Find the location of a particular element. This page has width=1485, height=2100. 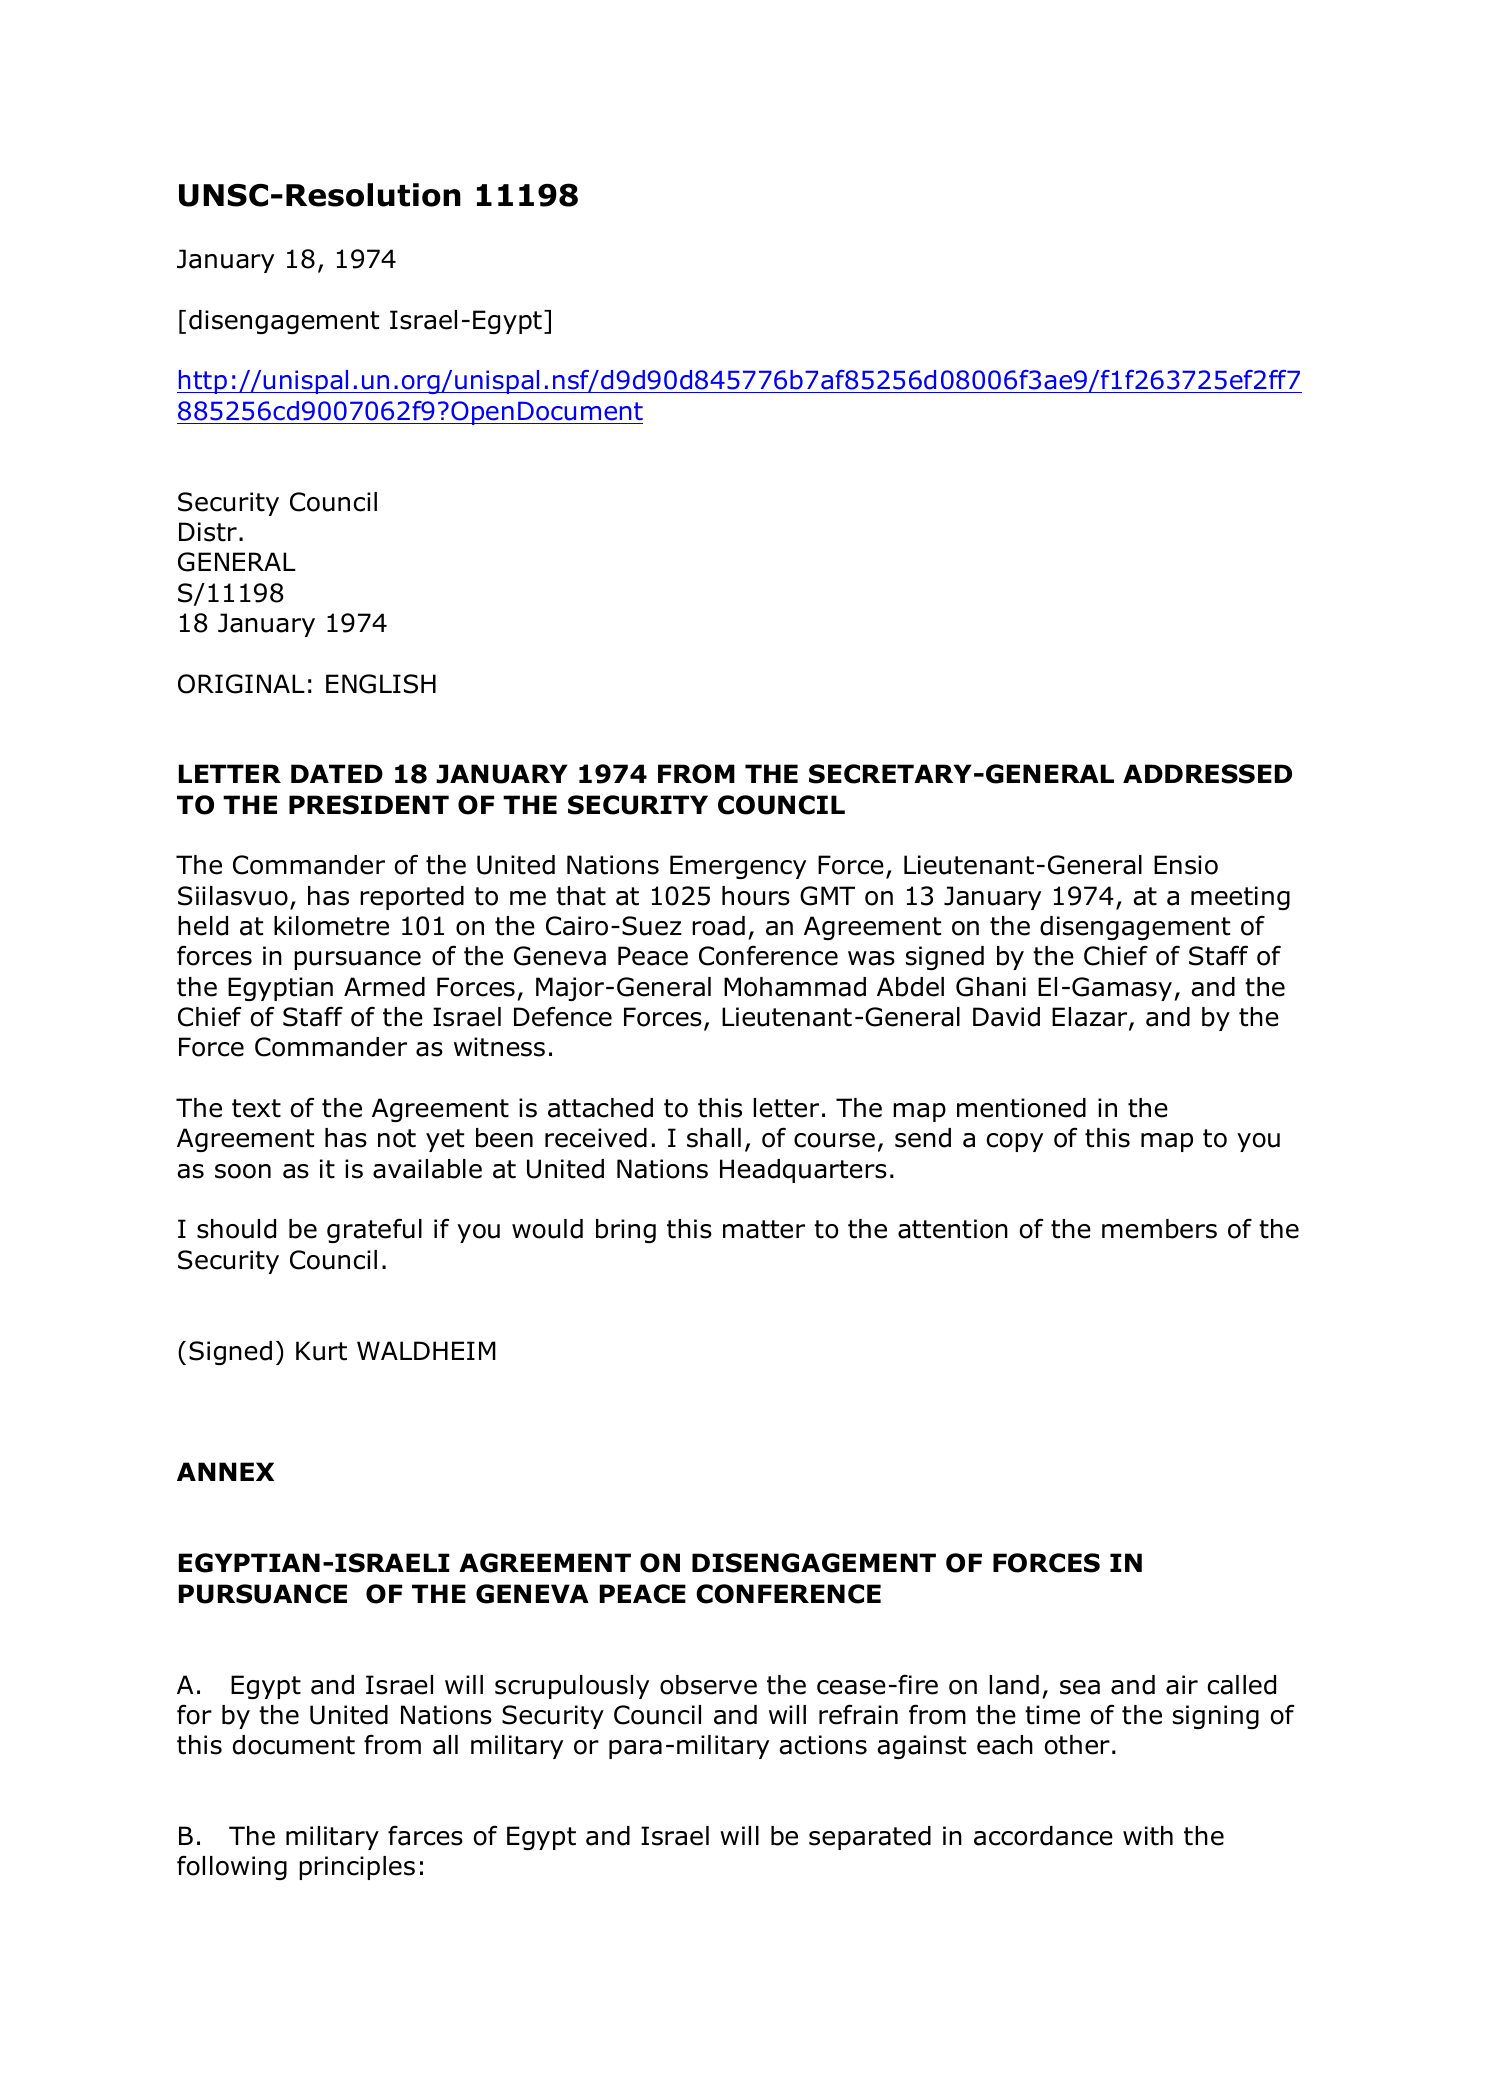

ANNEX is located at coordinates (225, 1471).
